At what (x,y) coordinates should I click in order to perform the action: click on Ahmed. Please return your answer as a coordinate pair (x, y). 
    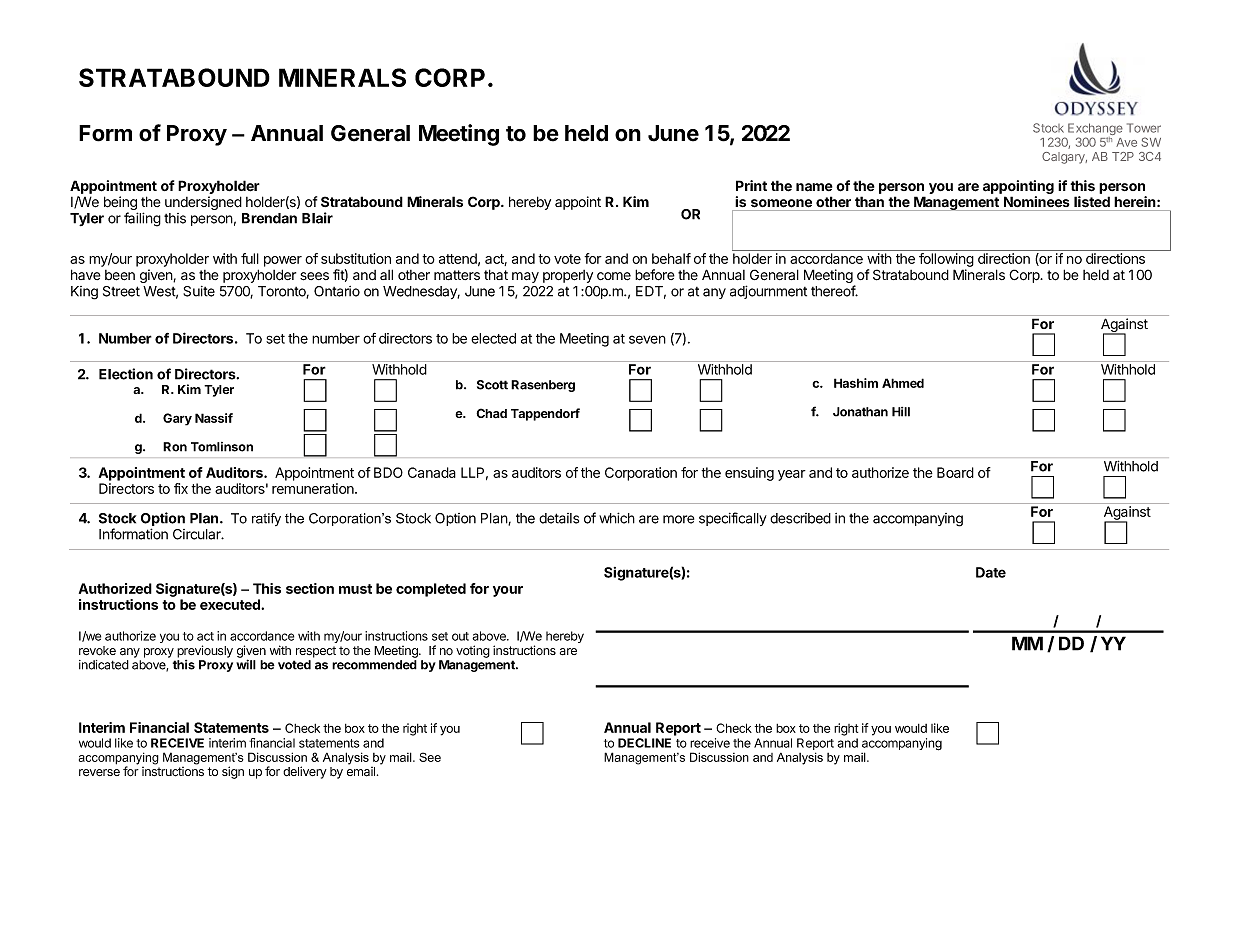
    Looking at the image, I should click on (903, 383).
